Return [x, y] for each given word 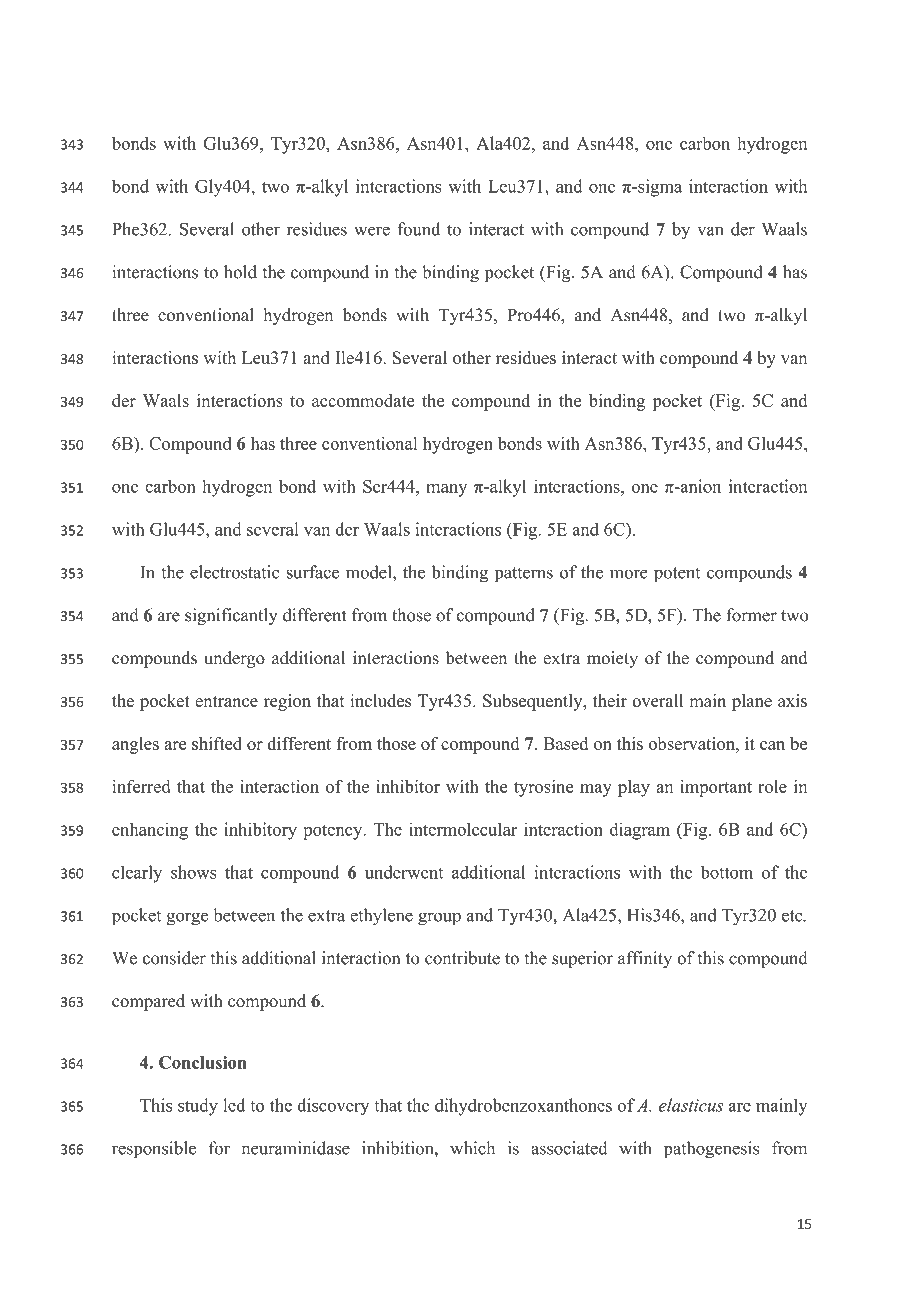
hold [240, 272]
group [439, 919]
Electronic [279, 1287]
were [372, 231]
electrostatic [234, 572]
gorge [187, 919]
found [418, 229]
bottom [727, 872]
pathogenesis [711, 1150]
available [384, 1287]
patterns [524, 575]
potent [677, 575]
